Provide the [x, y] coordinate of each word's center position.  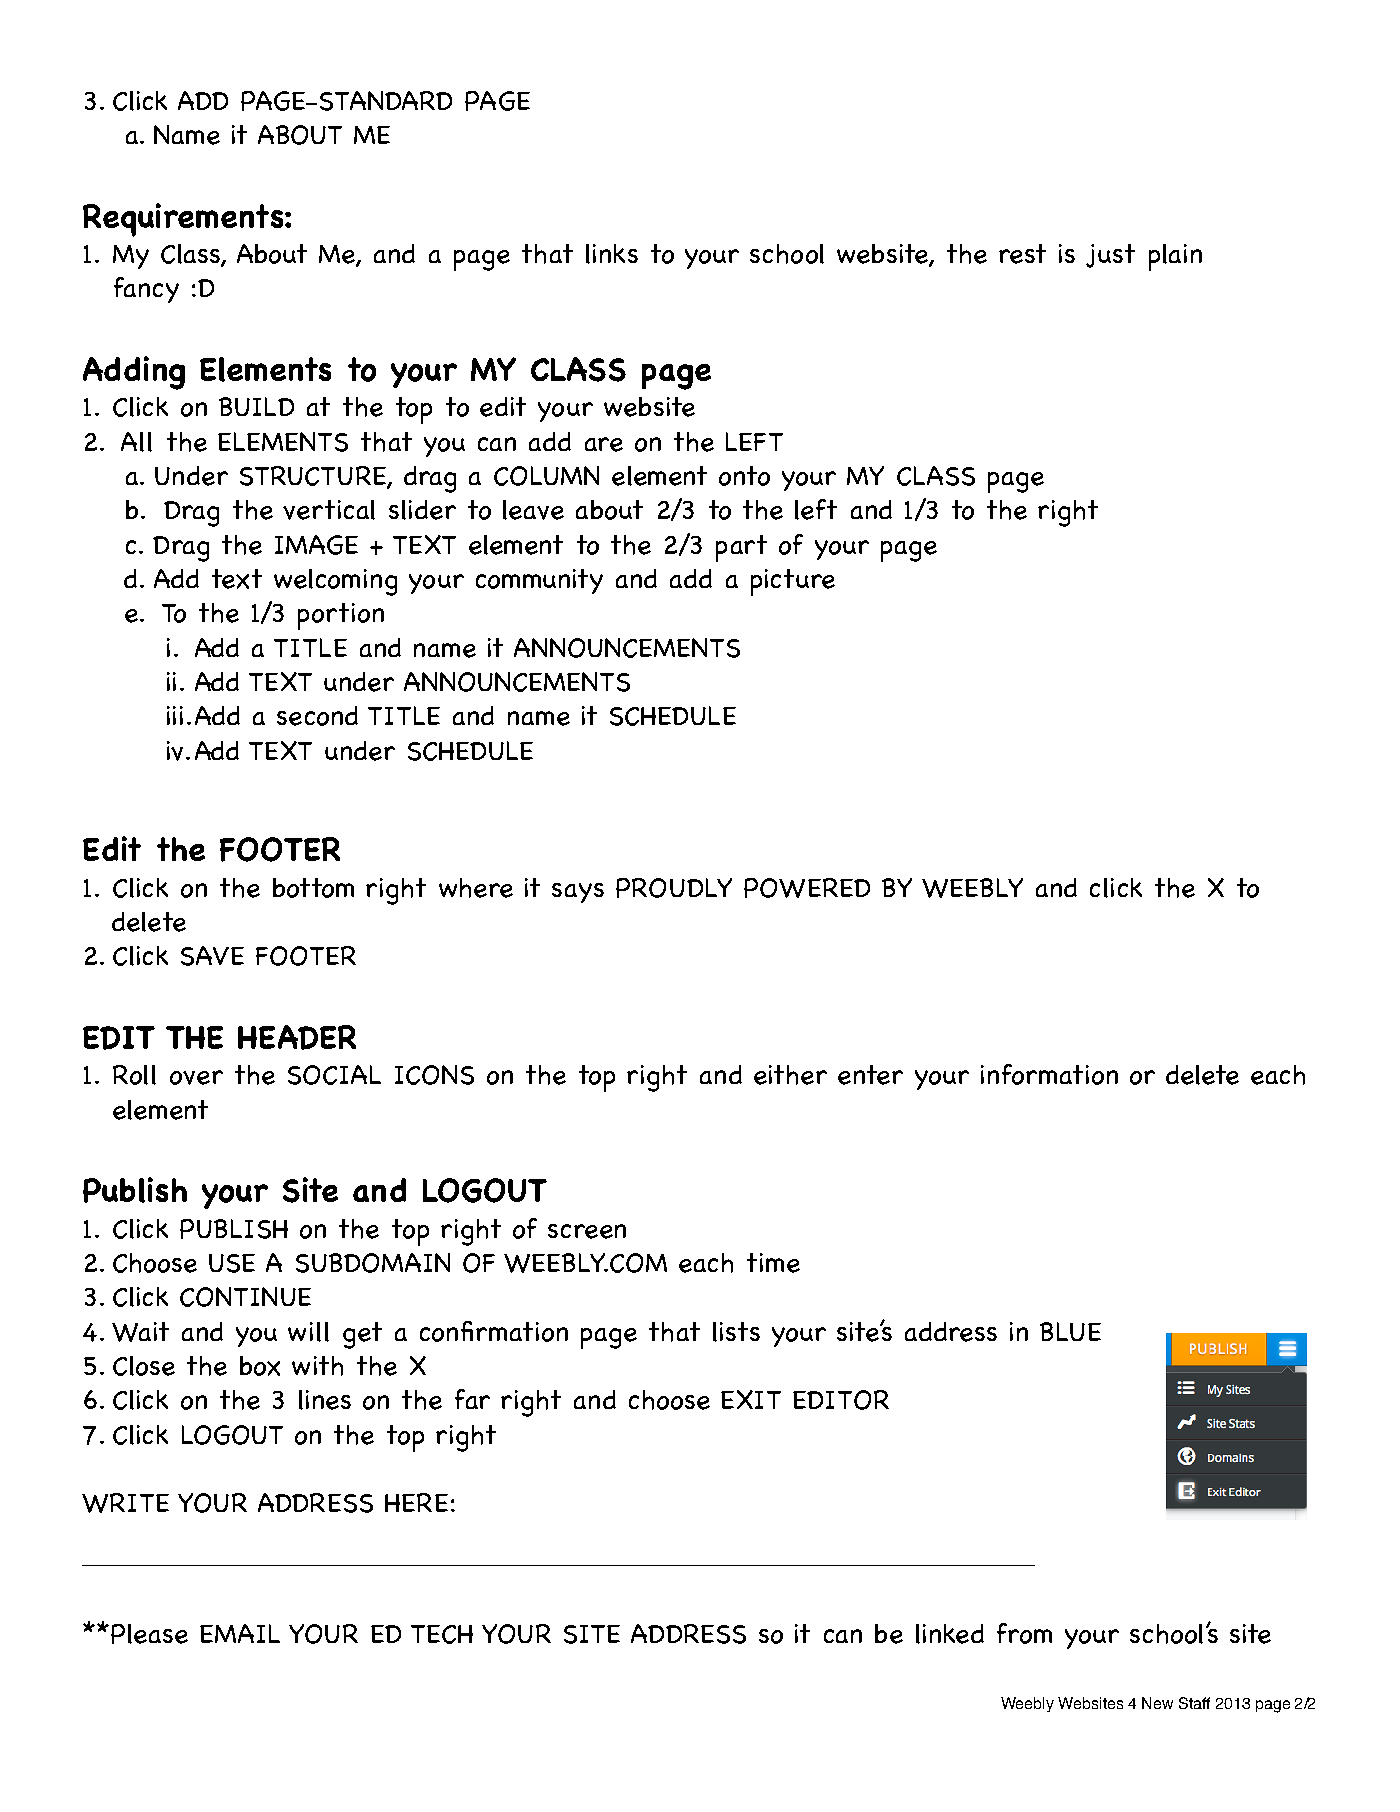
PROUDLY [674, 888]
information [1049, 1074]
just [1110, 256]
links [612, 254]
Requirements [184, 220]
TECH [442, 1634]
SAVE [212, 956]
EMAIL [240, 1633]
